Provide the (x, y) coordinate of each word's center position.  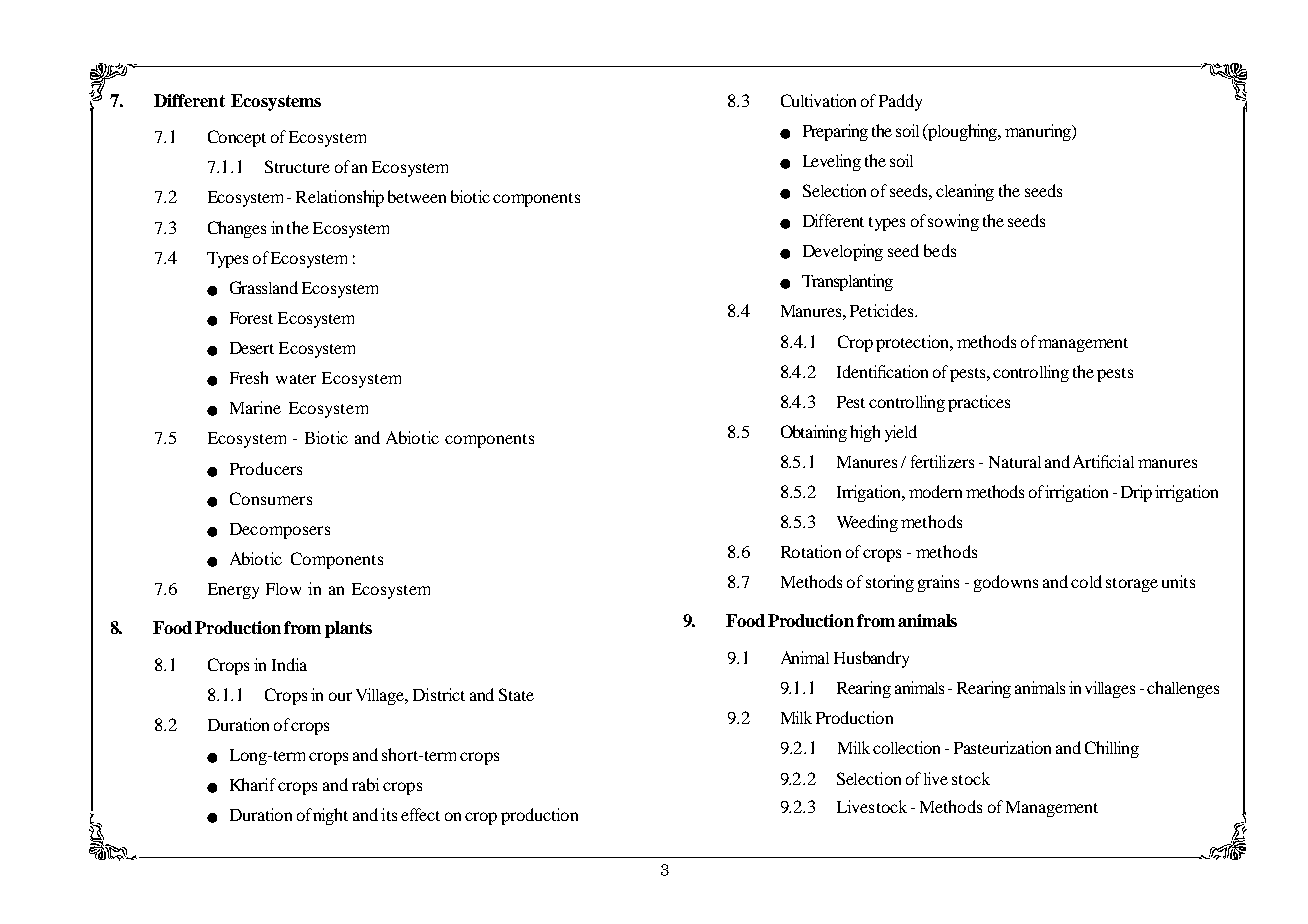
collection (906, 747)
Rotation (811, 551)
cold (1086, 581)
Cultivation (818, 100)
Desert (252, 348)
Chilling (1112, 749)
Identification (882, 371)
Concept (237, 138)
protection (914, 343)
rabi (365, 784)
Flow (283, 589)
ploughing (964, 132)
